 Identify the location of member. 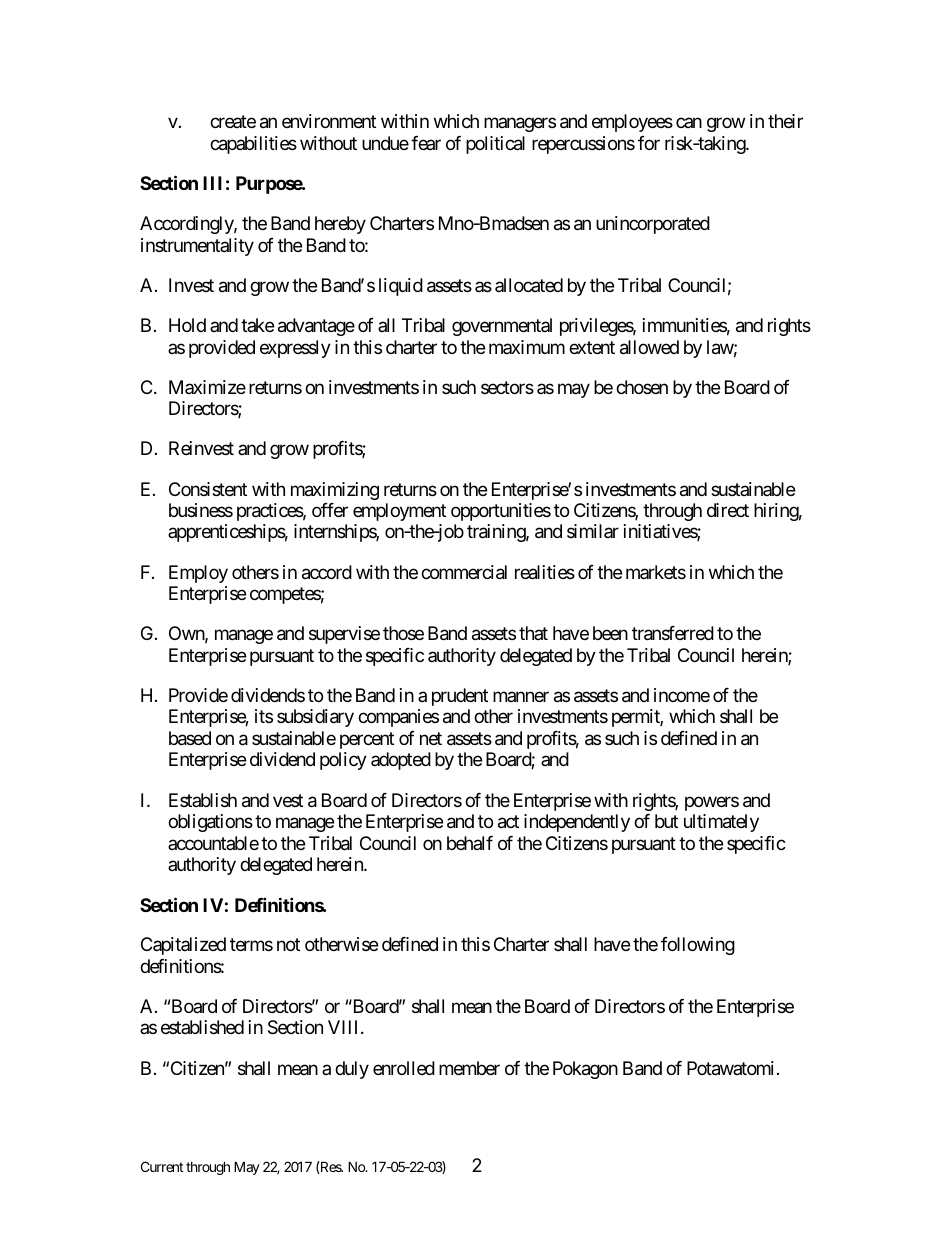
(469, 1068).
